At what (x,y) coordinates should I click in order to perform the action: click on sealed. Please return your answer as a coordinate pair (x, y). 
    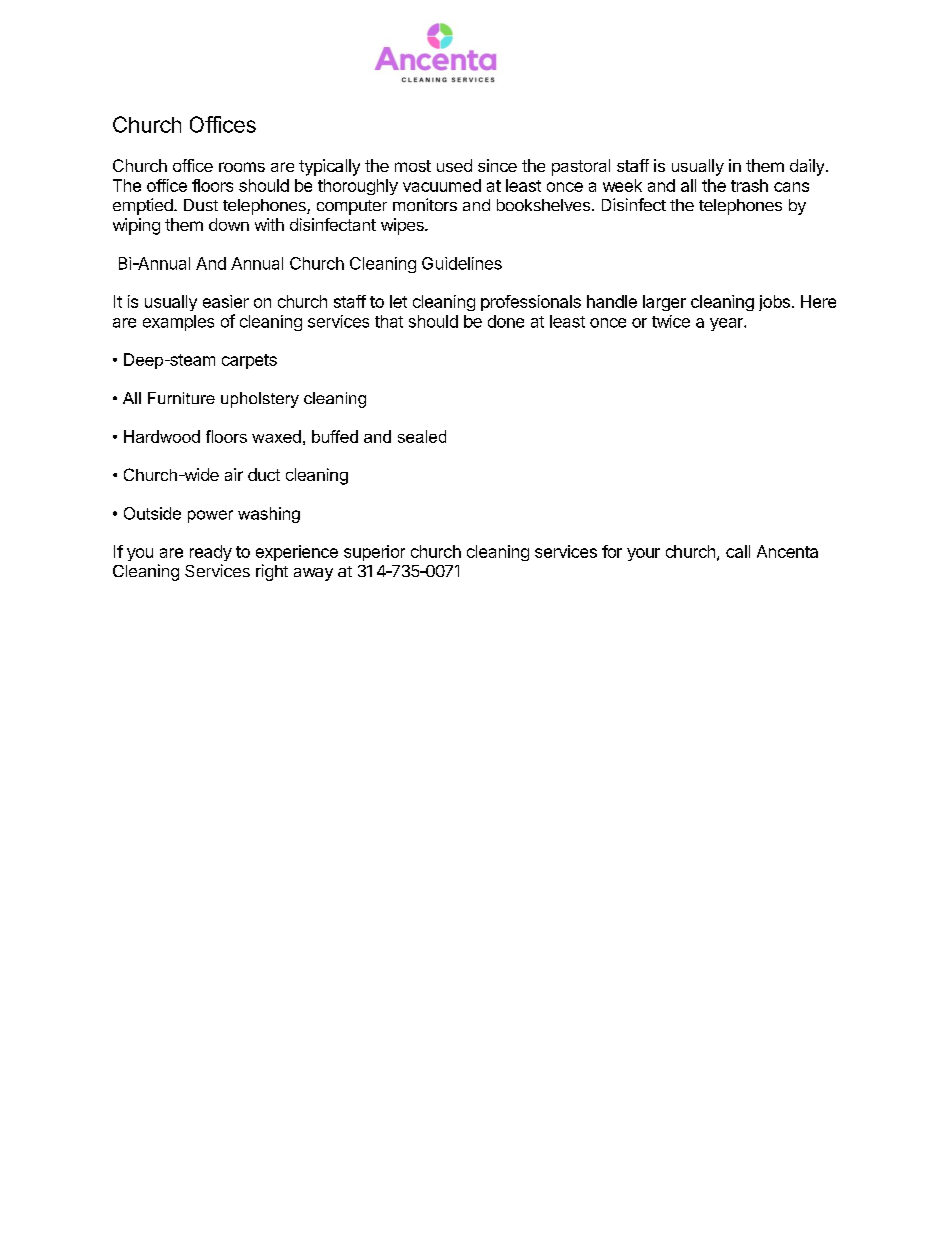
    Looking at the image, I should click on (422, 436).
